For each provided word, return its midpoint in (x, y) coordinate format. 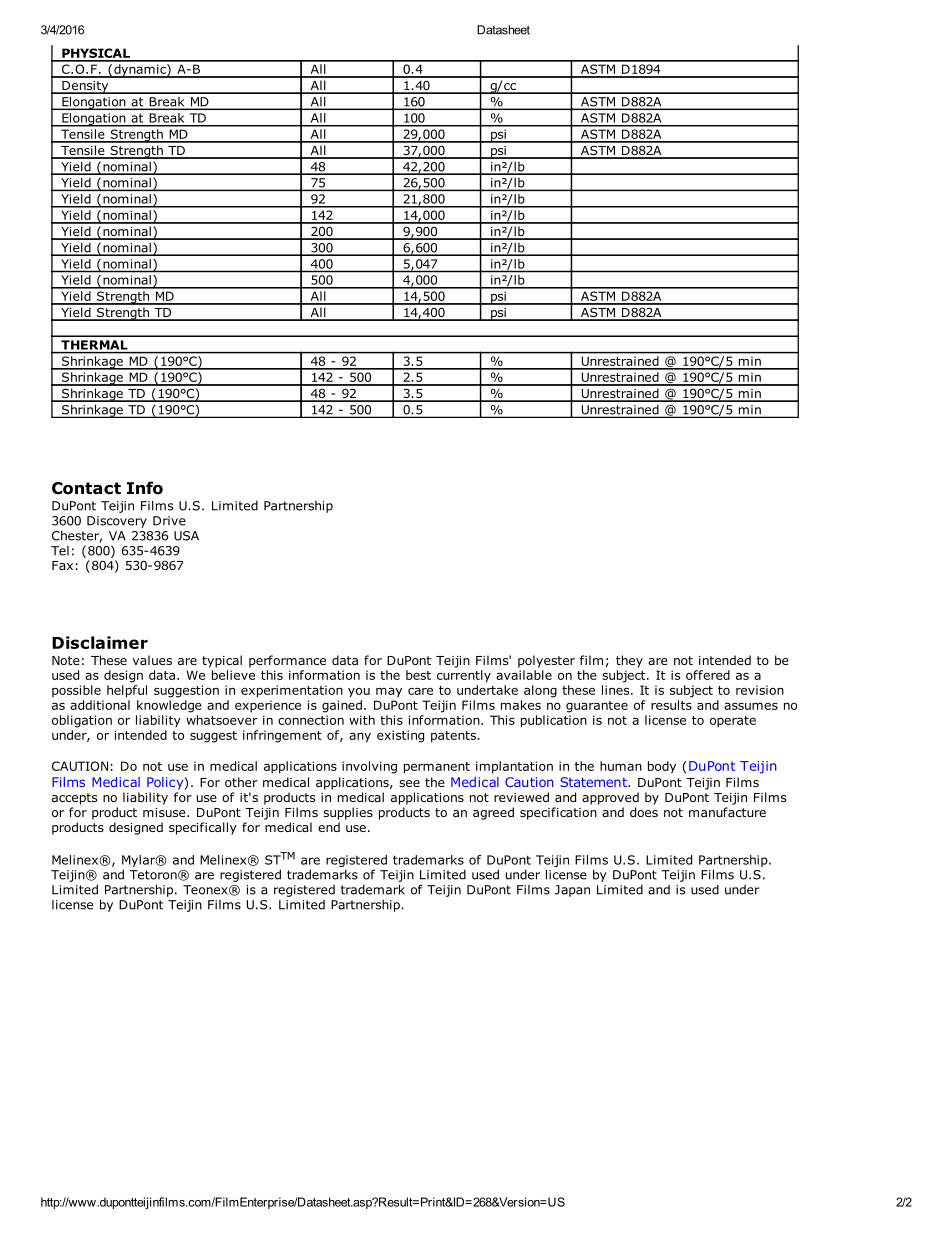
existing (400, 736)
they (629, 661)
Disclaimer (100, 642)
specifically (203, 828)
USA (186, 536)
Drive (169, 521)
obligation (82, 721)
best (418, 675)
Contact (86, 488)
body (662, 767)
